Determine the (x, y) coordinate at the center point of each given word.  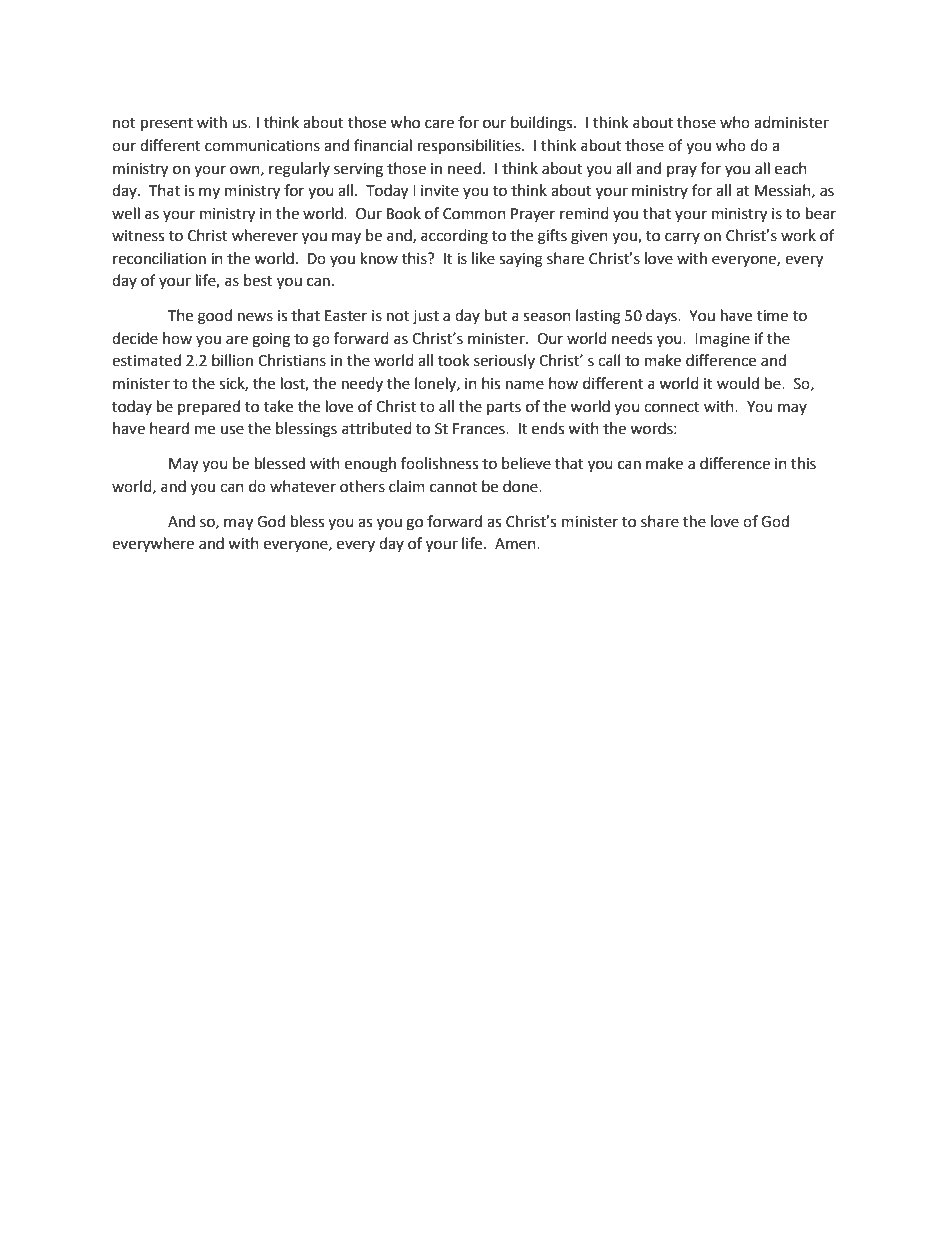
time (772, 316)
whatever (303, 486)
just (426, 317)
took (453, 360)
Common (474, 214)
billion (232, 360)
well (126, 213)
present (167, 125)
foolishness (439, 463)
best (258, 280)
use (232, 430)
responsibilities (470, 147)
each (791, 168)
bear (821, 213)
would (738, 383)
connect (672, 407)
